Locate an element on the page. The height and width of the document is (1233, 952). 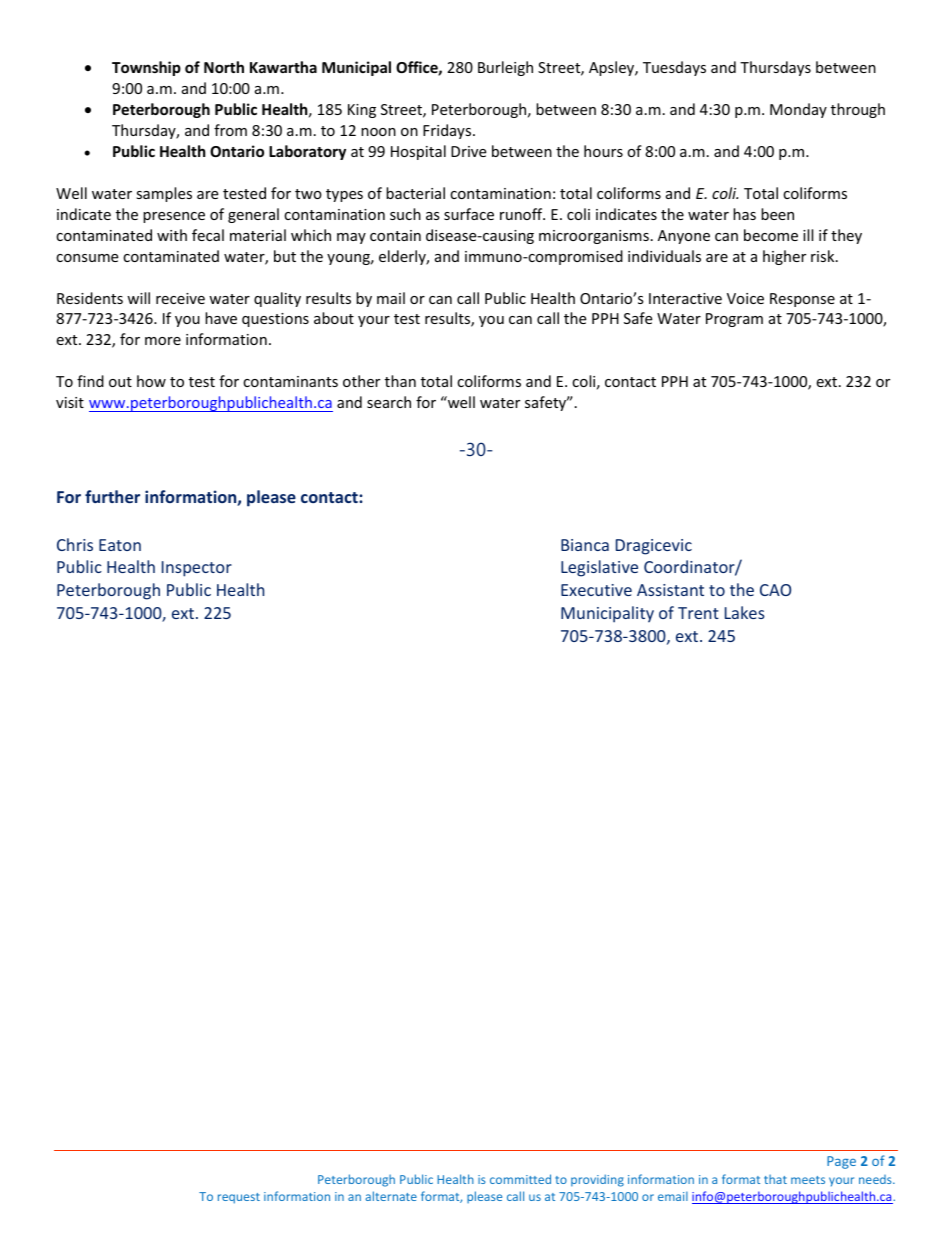
Fridays is located at coordinates (448, 131).
